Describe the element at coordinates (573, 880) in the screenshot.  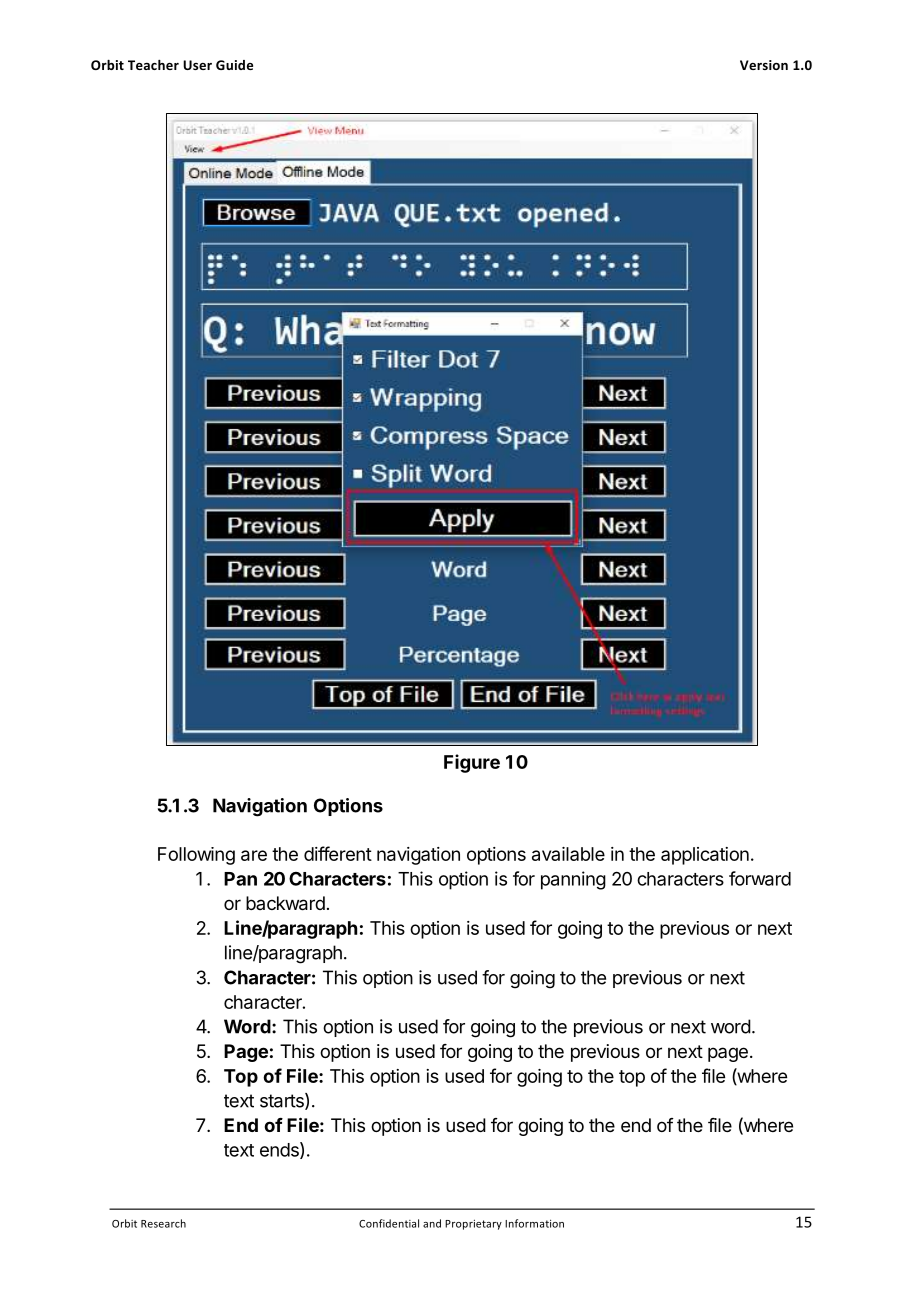
I see `panning` at that location.
